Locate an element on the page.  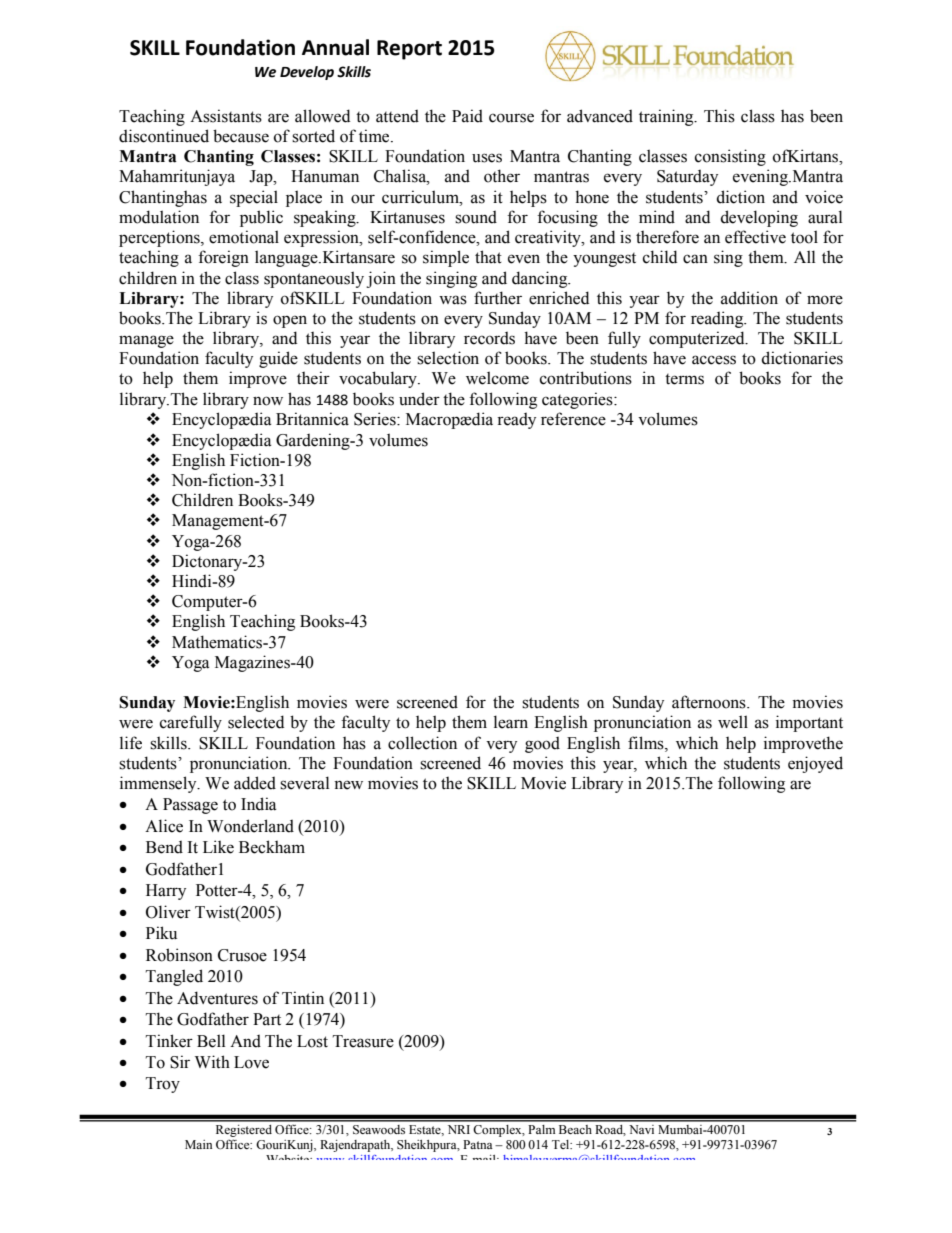
enjoyed is located at coordinates (815, 764).
